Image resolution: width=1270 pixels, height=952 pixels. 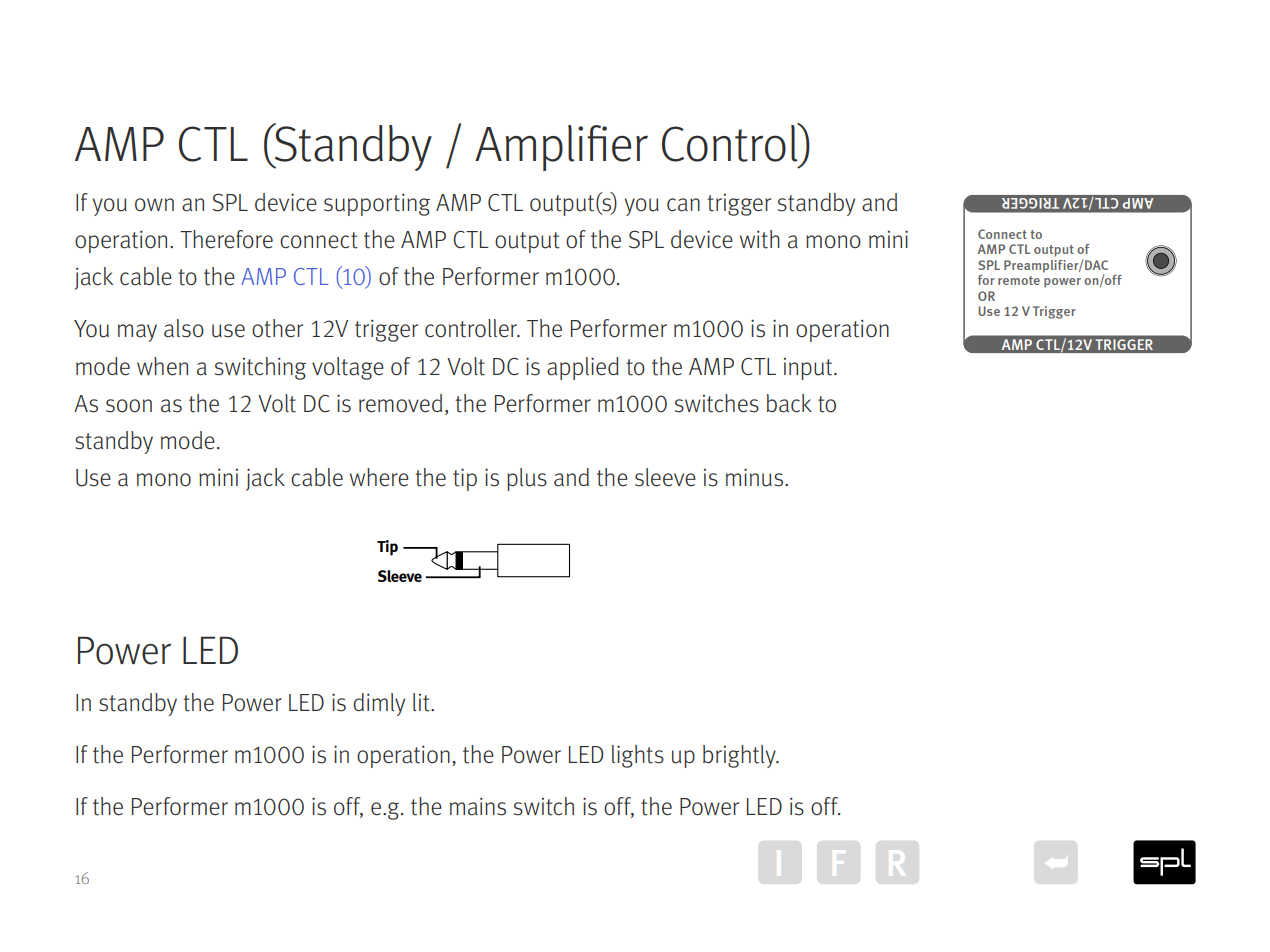 I want to click on with, so click(x=760, y=239).
